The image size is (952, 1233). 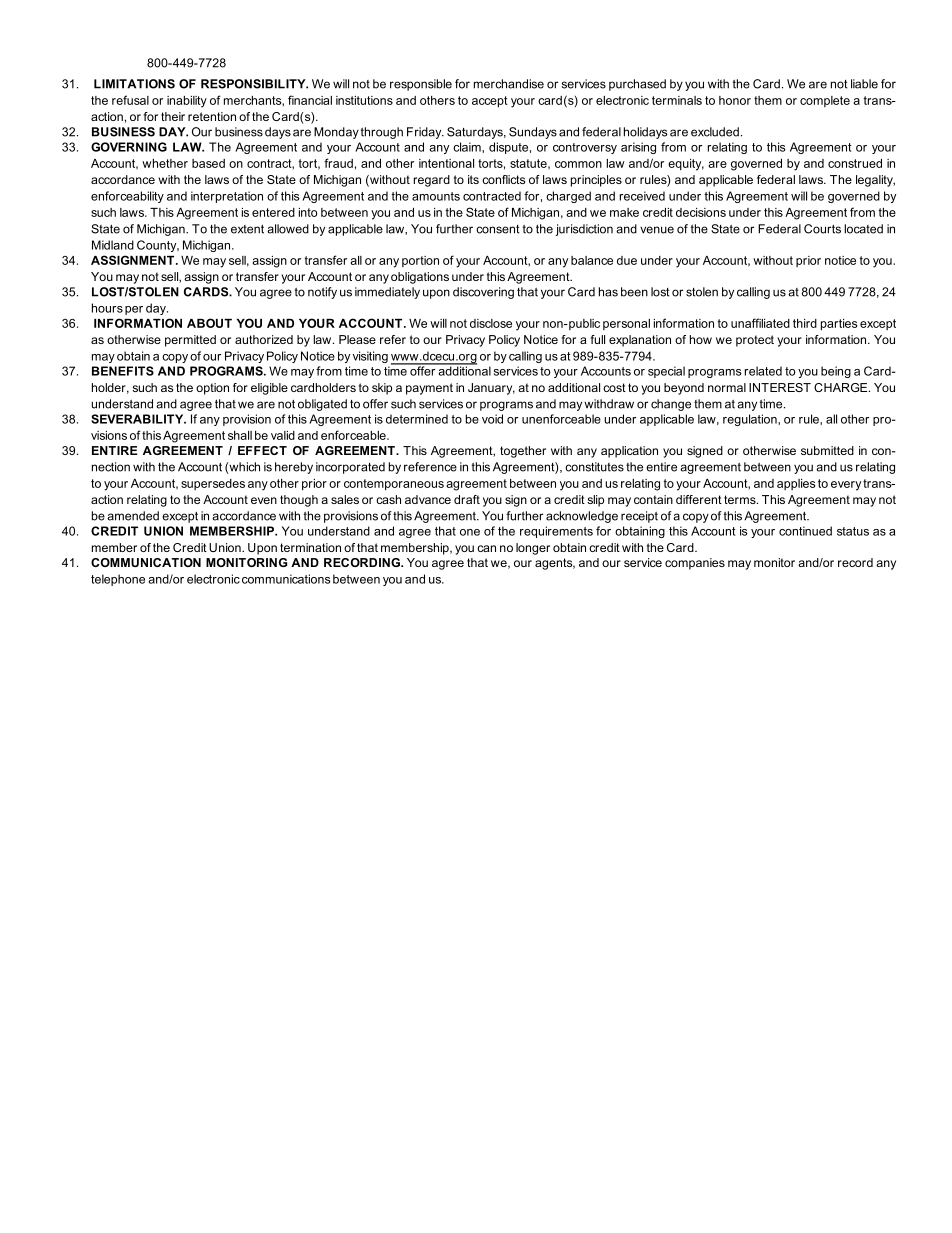 I want to click on Courts, so click(x=822, y=229).
